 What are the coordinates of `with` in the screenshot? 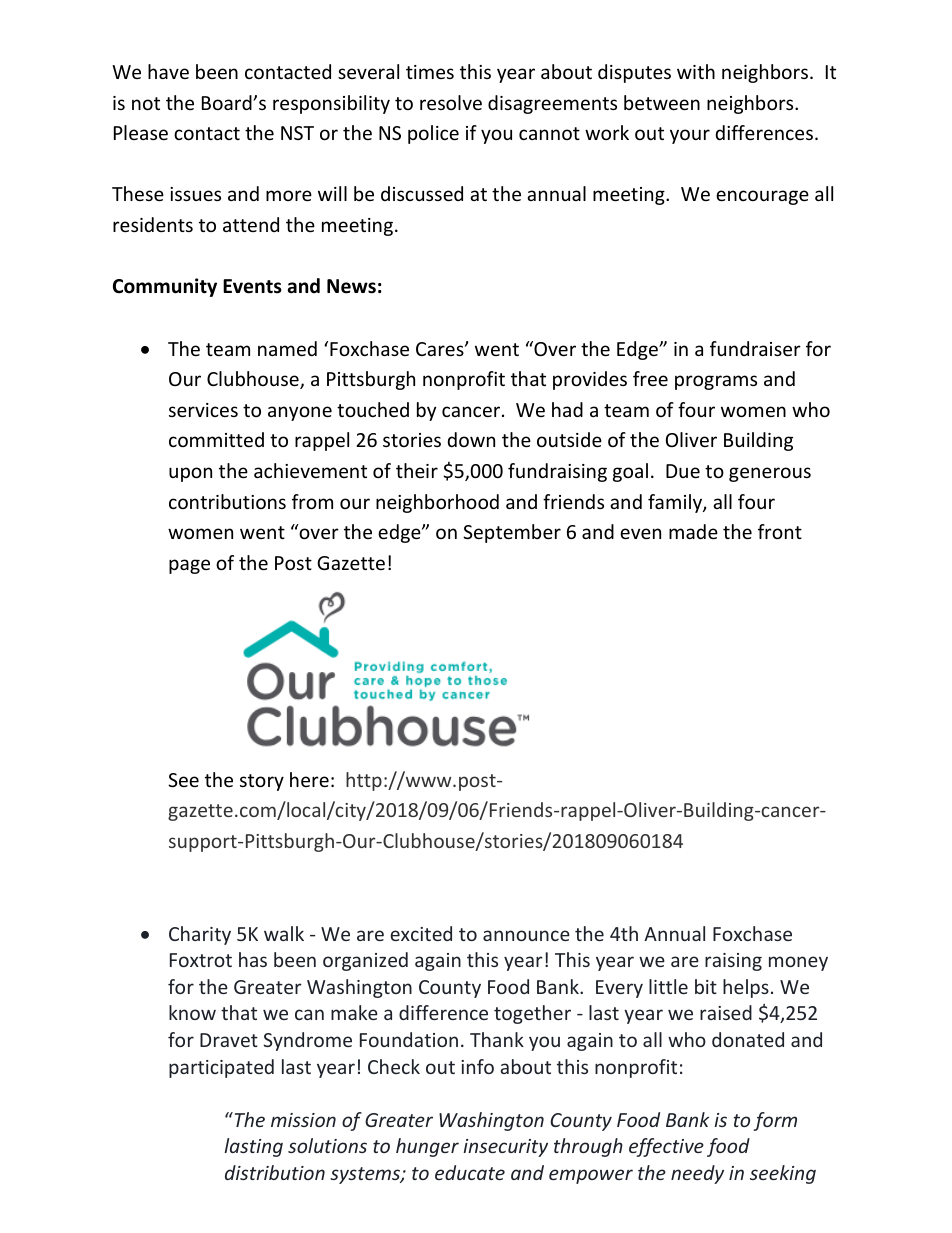 It's located at (696, 71).
